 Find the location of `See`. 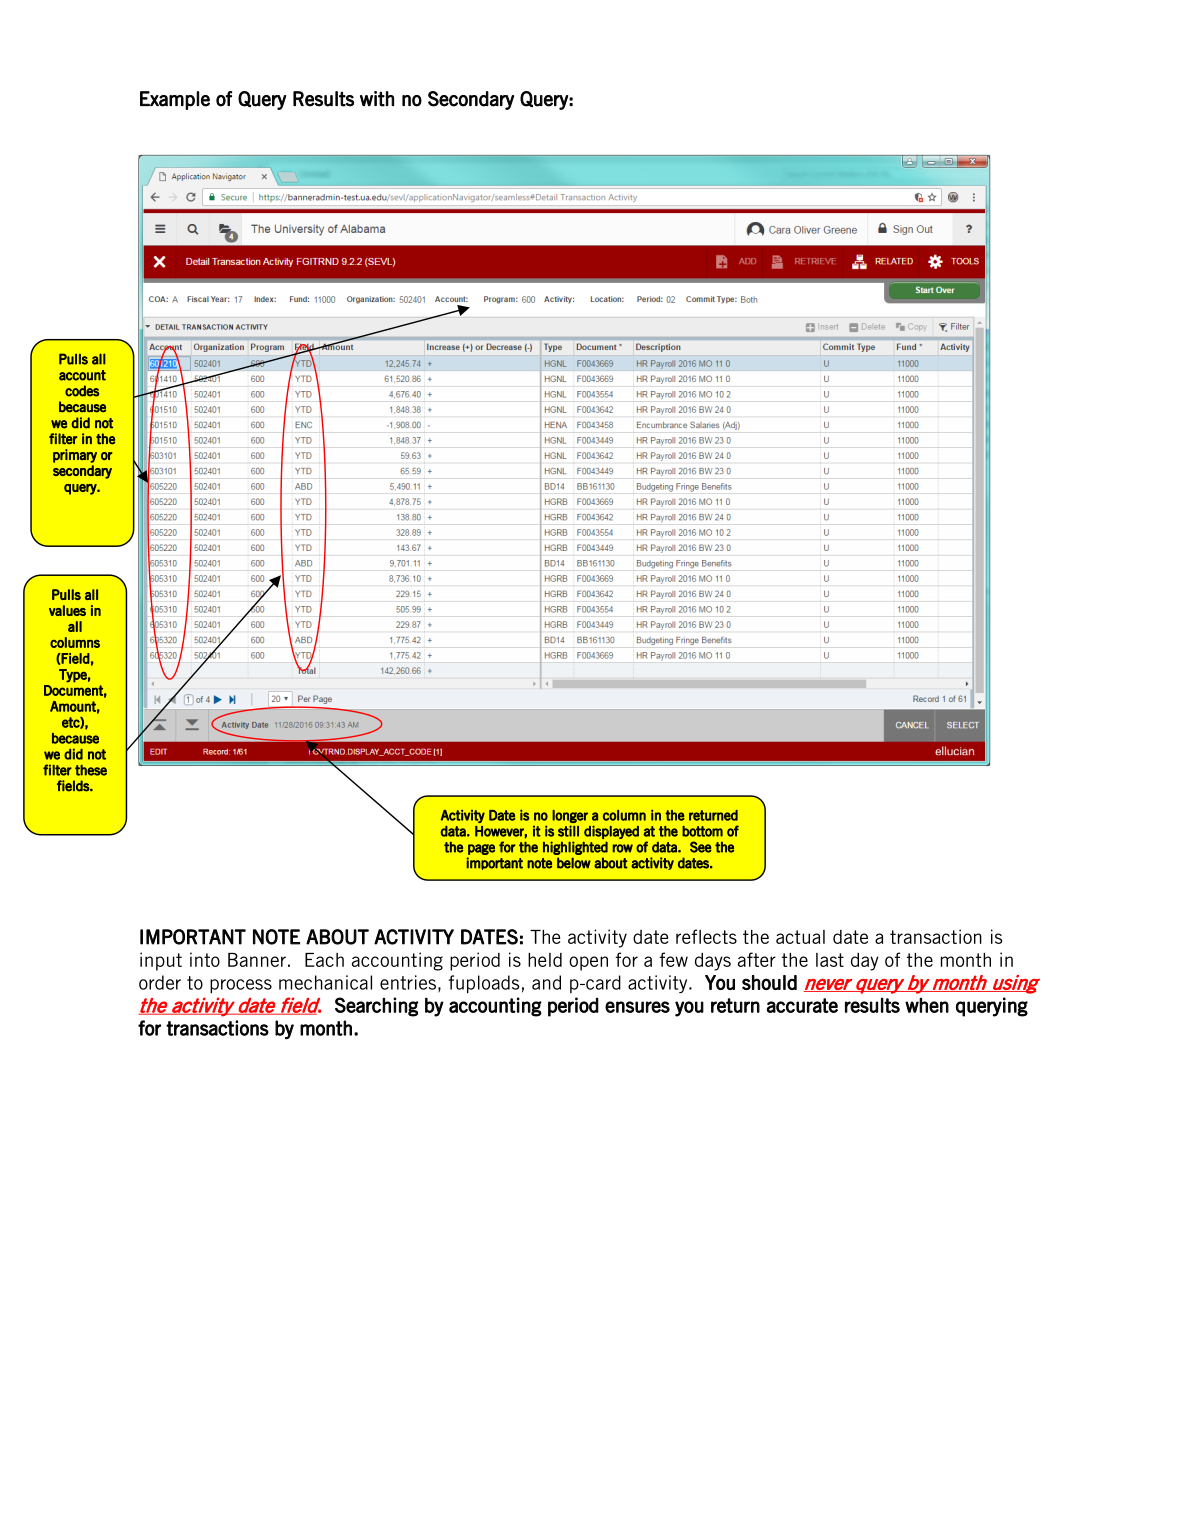

See is located at coordinates (701, 847).
